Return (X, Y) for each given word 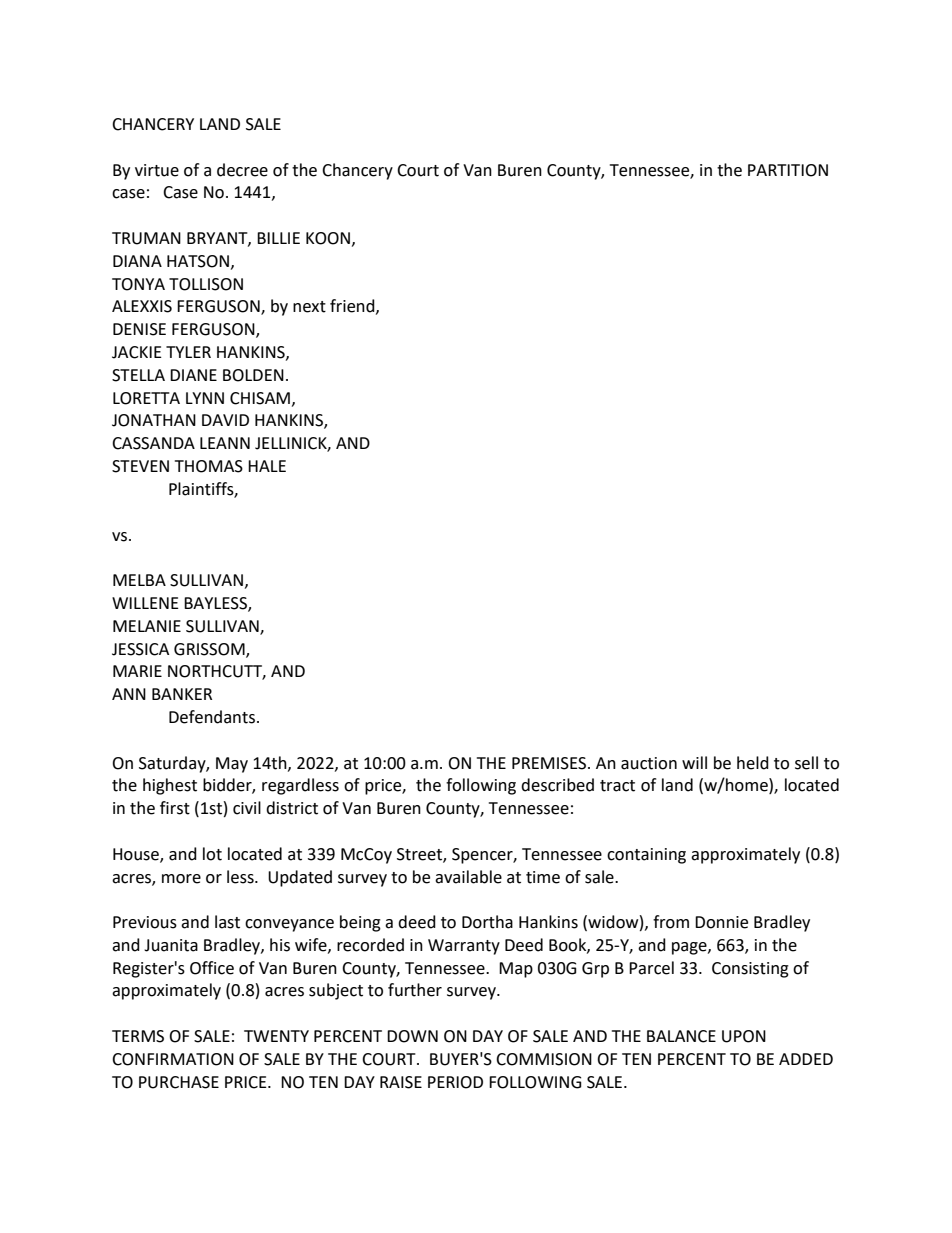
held (753, 763)
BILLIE (278, 238)
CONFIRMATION (173, 1059)
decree (242, 170)
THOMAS (209, 466)
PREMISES (550, 763)
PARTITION (788, 170)
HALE (267, 466)
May (232, 765)
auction (649, 763)
